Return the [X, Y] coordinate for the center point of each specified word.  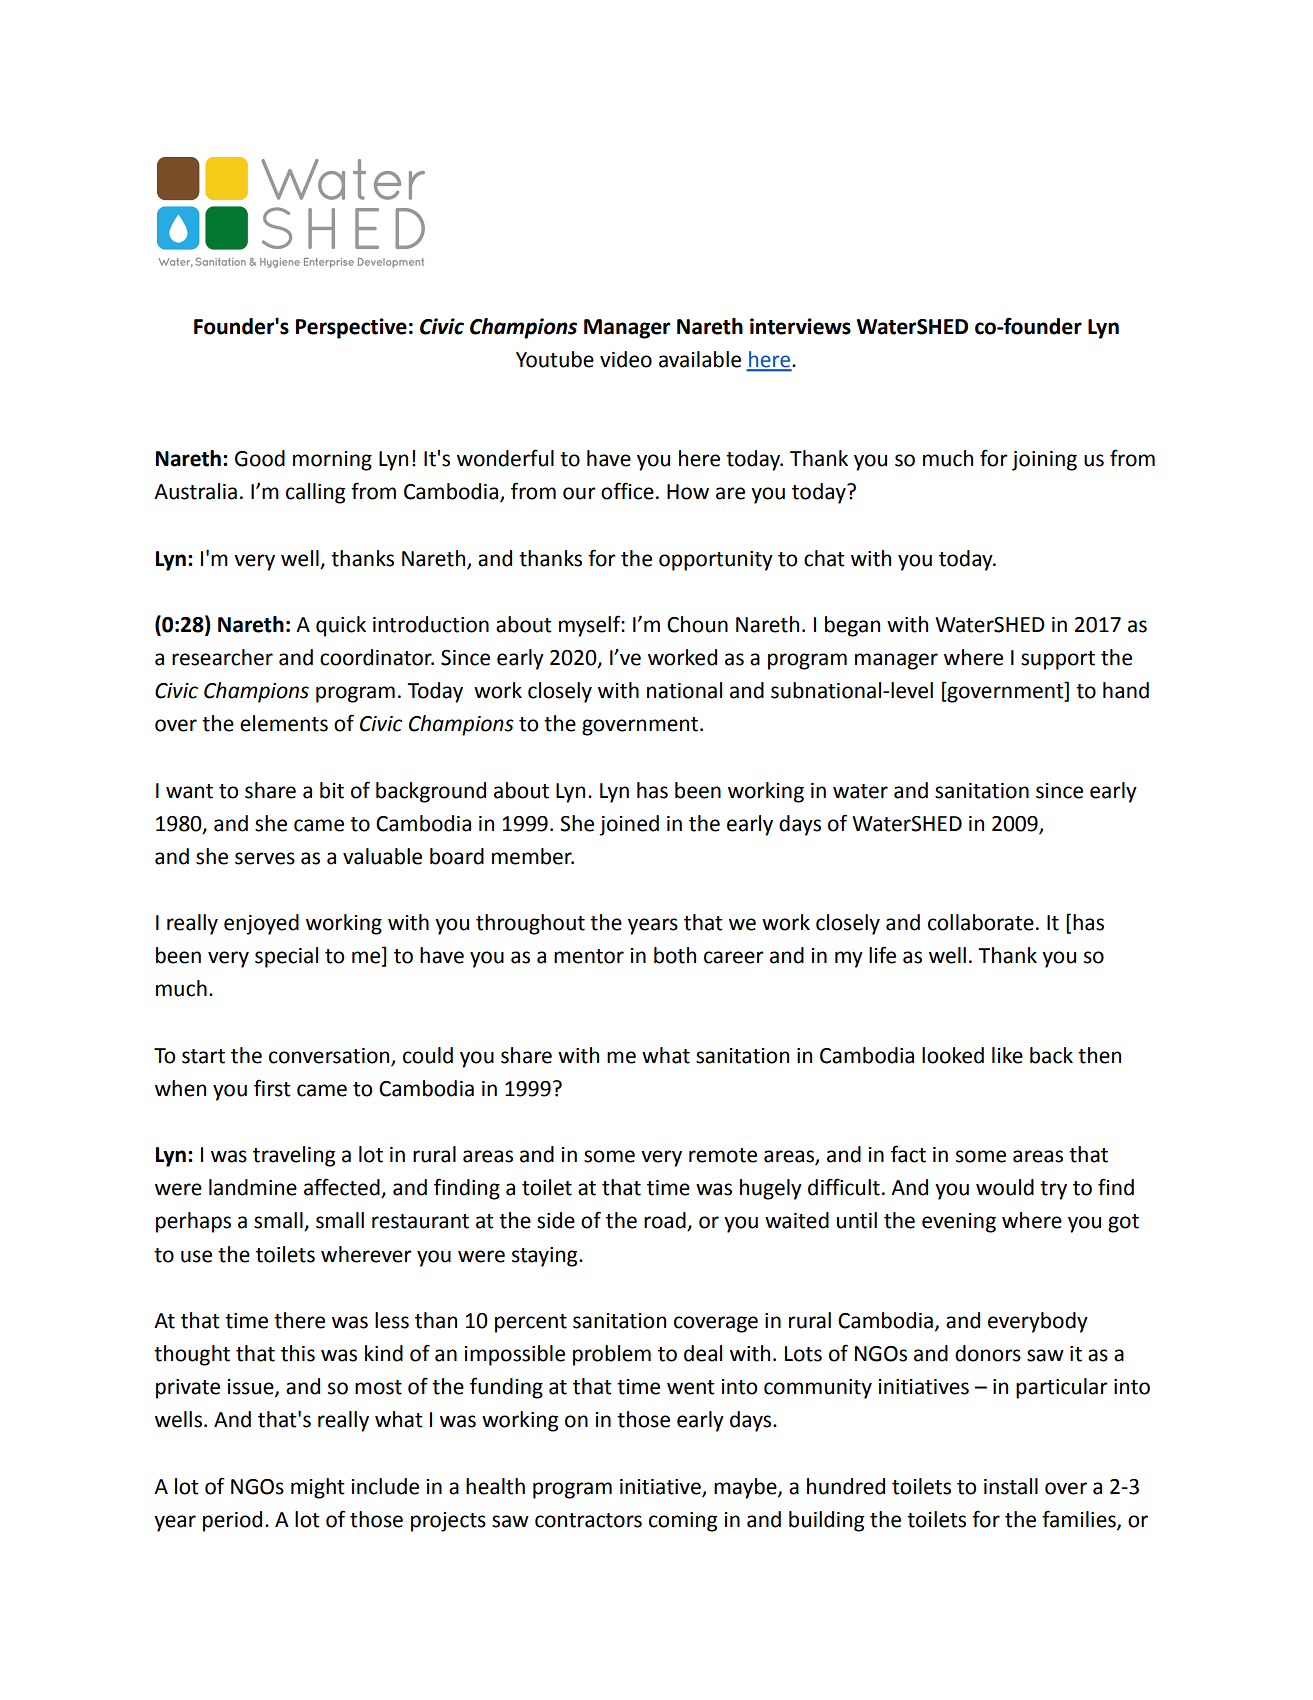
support [1058, 660]
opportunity [716, 561]
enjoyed [261, 924]
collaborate [981, 922]
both [675, 955]
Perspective [351, 328]
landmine [253, 1187]
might [318, 1488]
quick [341, 626]
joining [1044, 461]
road [666, 1221]
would [1005, 1187]
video [626, 359]
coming [683, 1522]
